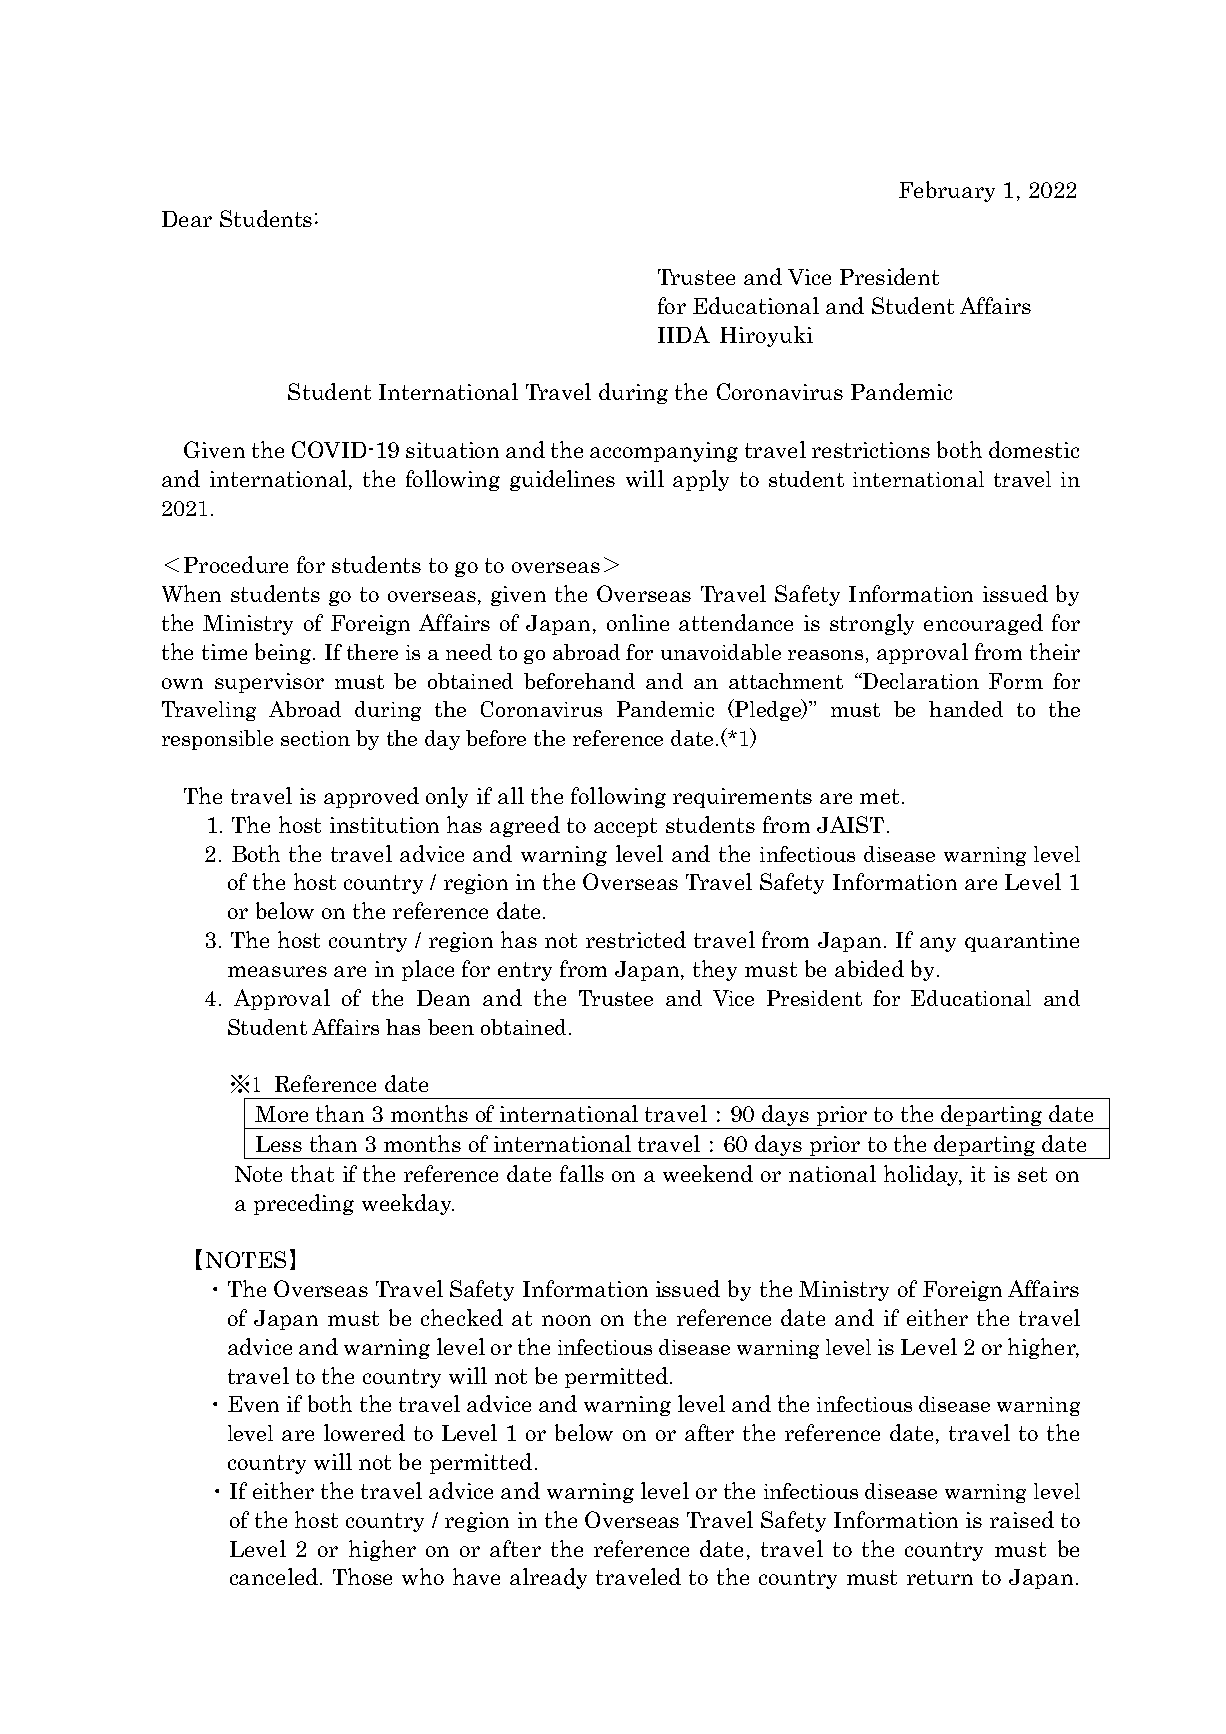 The width and height of the screenshot is (1226, 1734). Describe the element at coordinates (923, 1175) in the screenshot. I see `holiday` at that location.
